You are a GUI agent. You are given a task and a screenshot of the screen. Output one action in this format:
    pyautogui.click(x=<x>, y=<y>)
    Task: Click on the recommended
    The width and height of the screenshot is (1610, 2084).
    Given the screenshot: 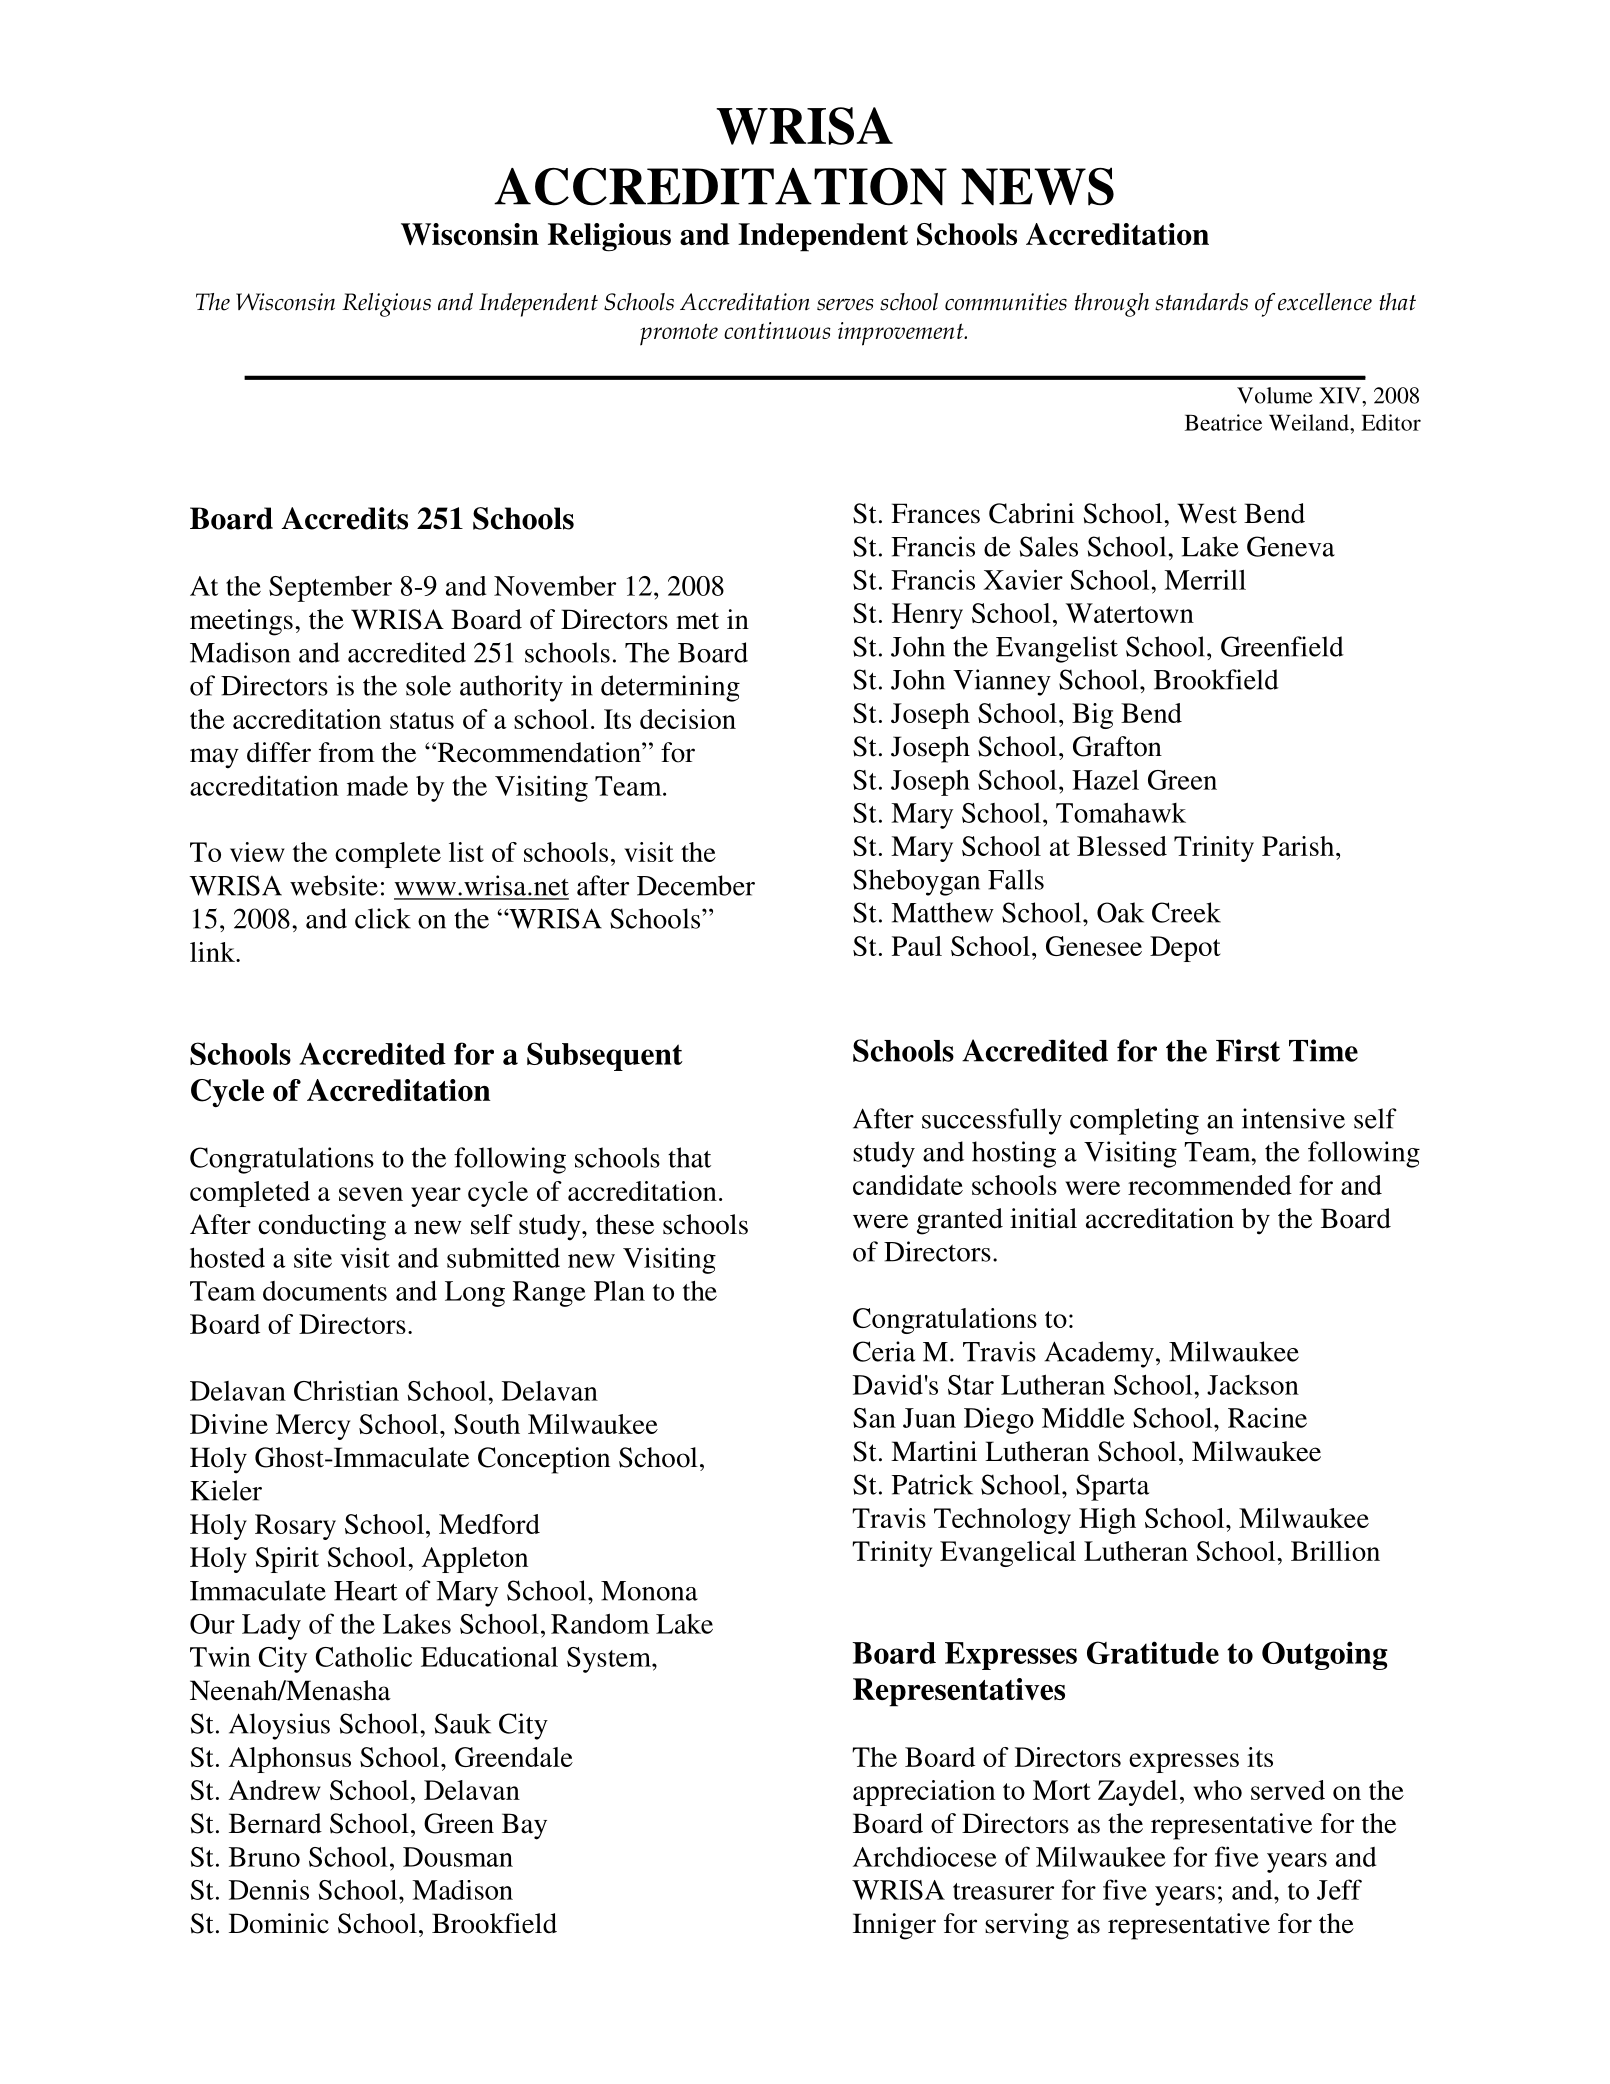 What is the action you would take?
    pyautogui.click(x=1210, y=1185)
